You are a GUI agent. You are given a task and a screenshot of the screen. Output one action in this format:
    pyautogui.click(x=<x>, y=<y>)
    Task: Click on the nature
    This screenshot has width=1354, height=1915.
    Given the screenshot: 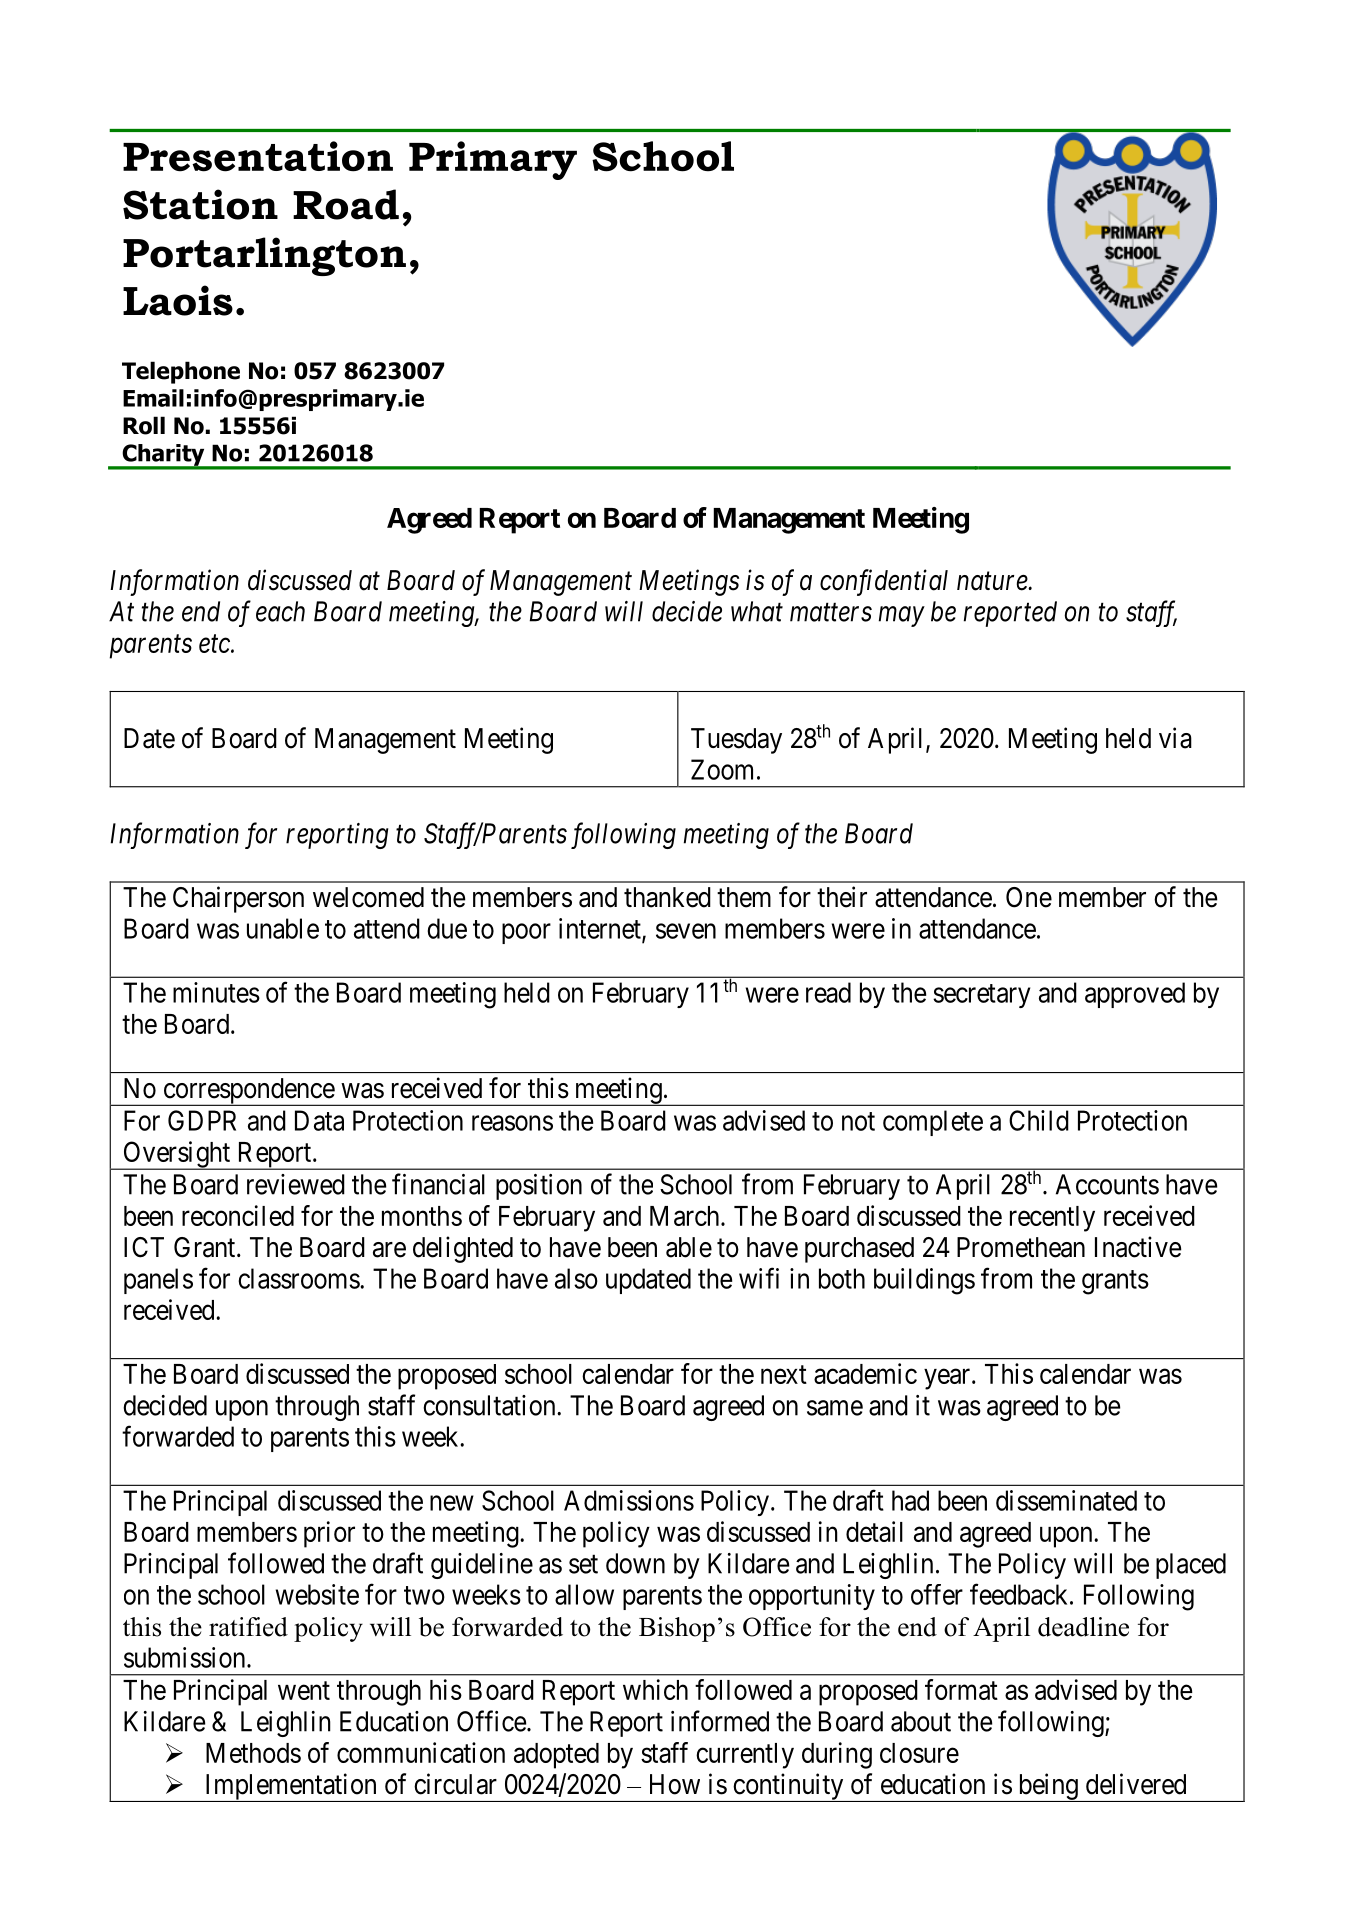 What is the action you would take?
    pyautogui.click(x=993, y=582)
